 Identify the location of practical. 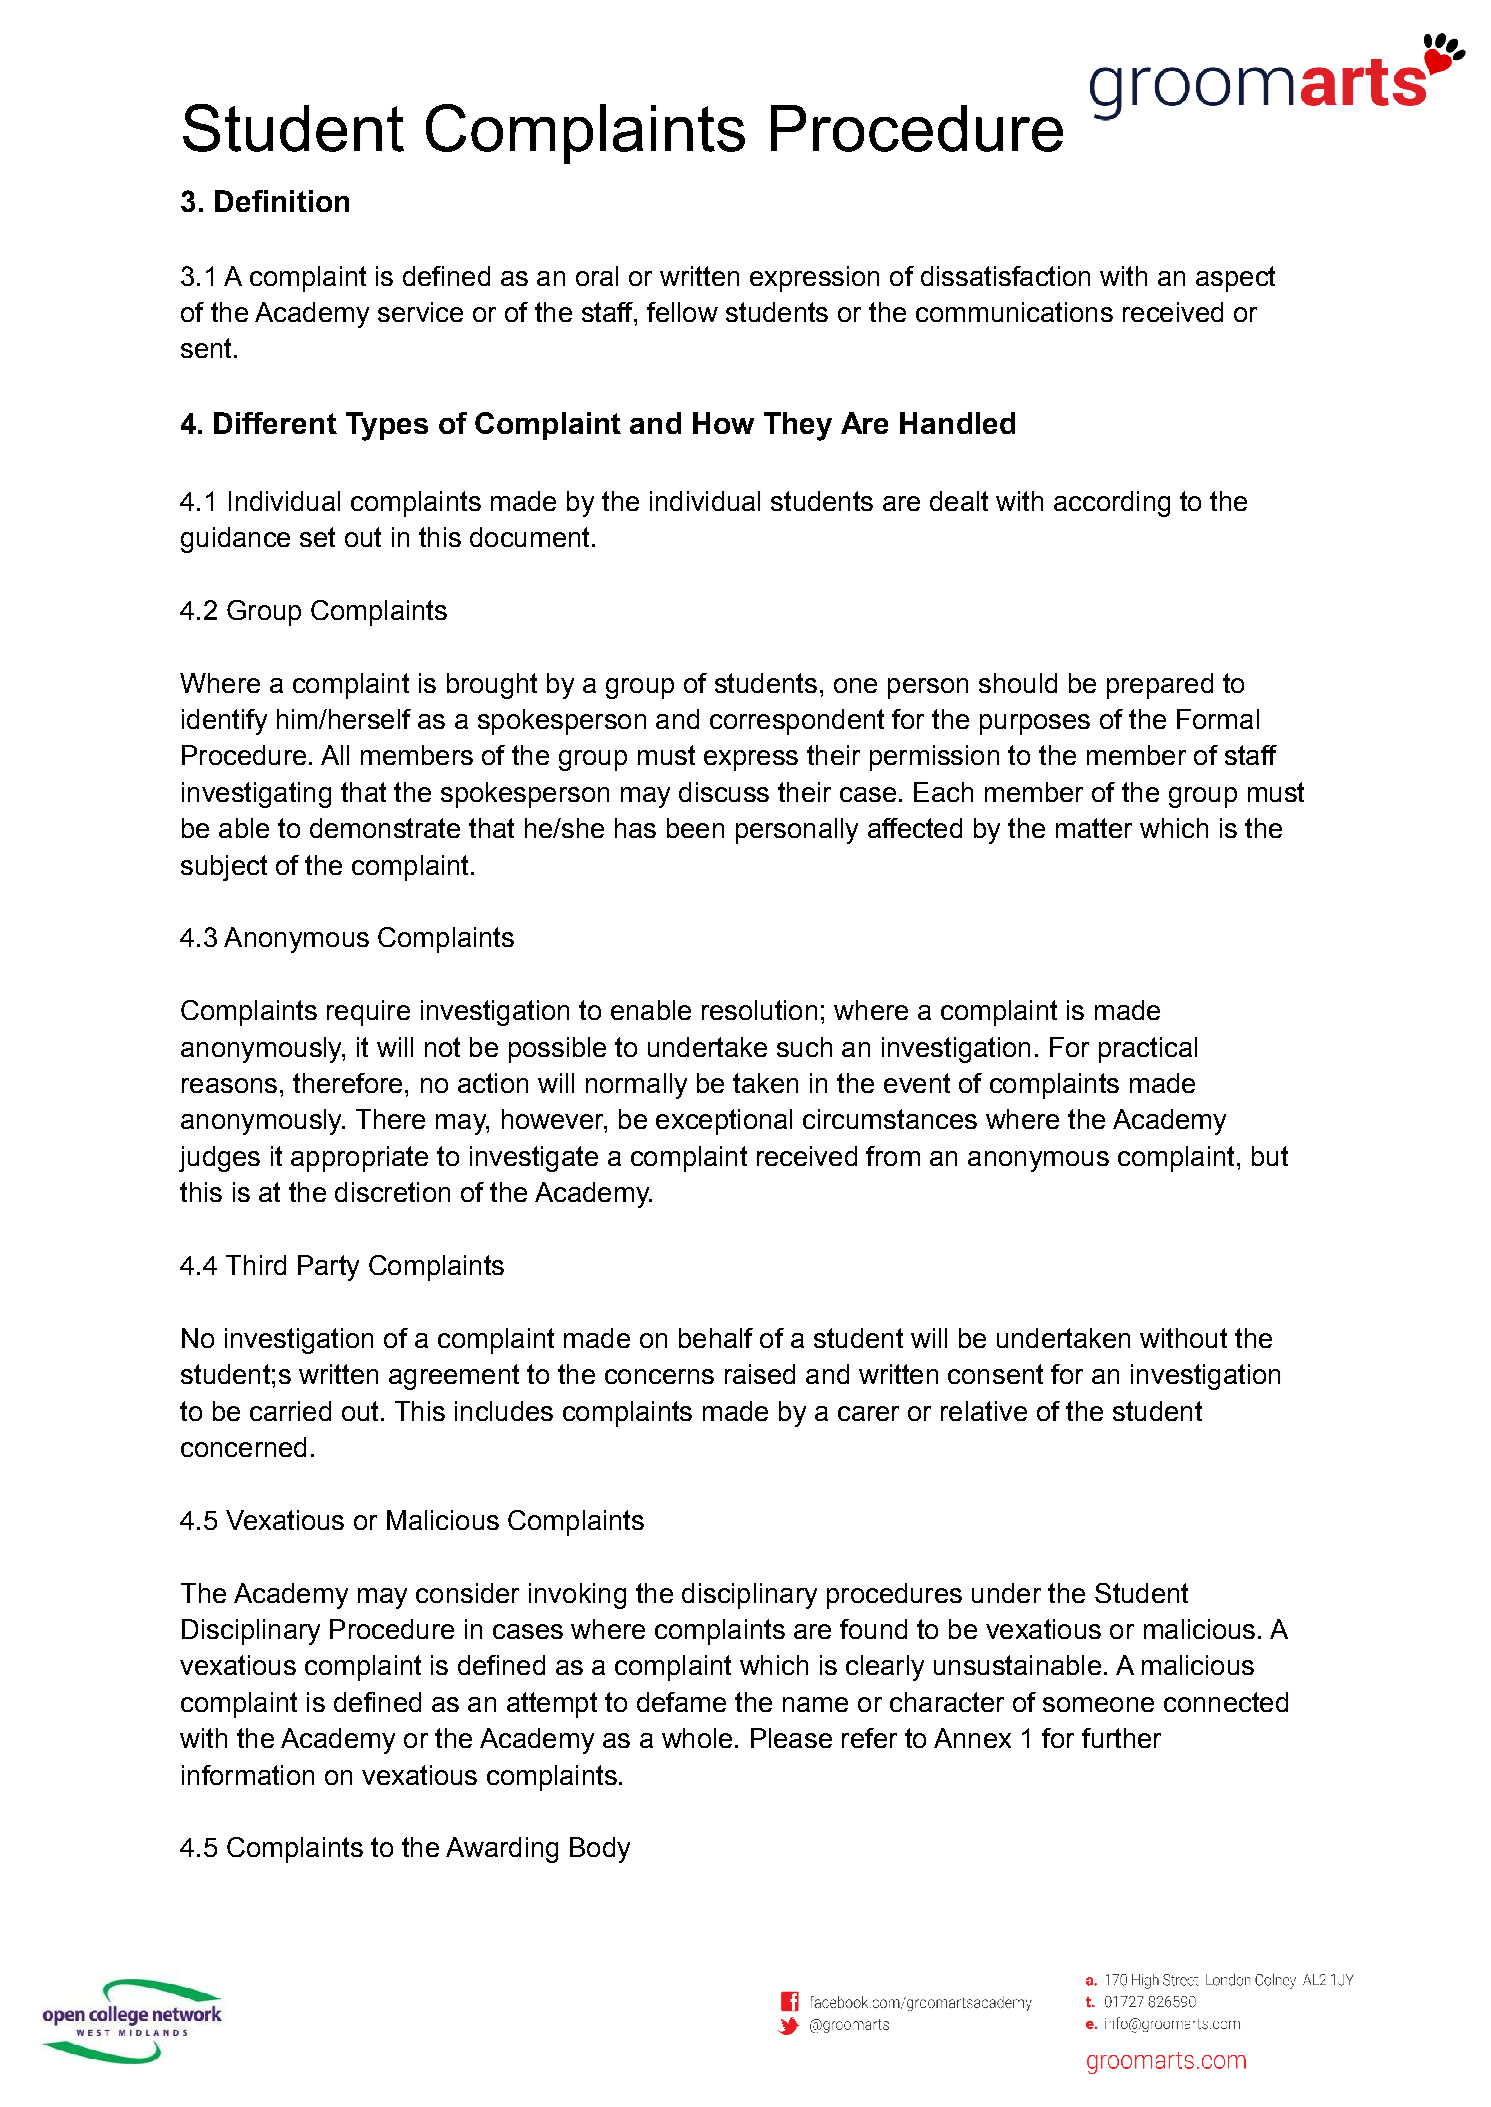
(1148, 1050).
